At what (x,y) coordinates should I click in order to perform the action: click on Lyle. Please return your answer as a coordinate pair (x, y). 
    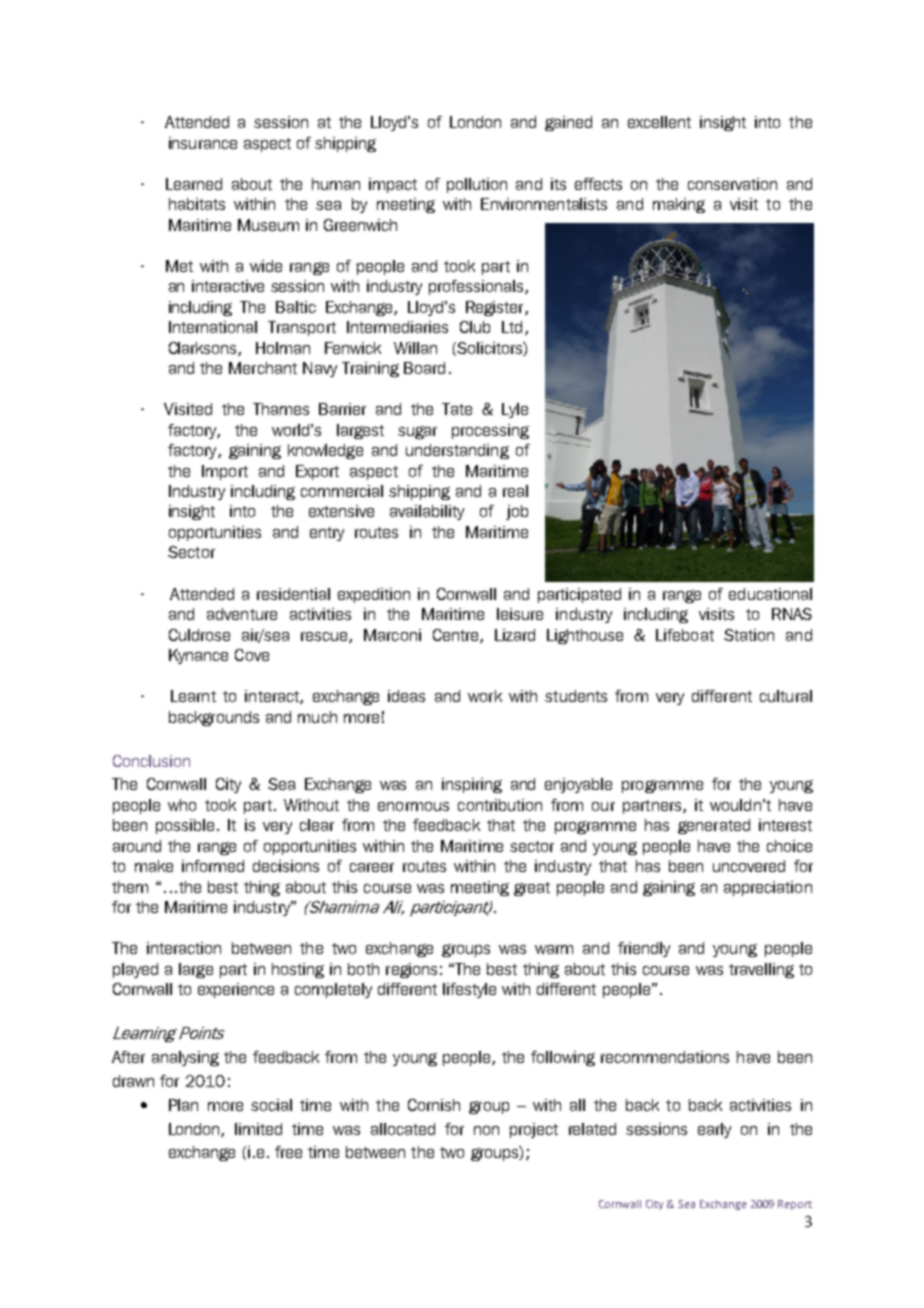
    Looking at the image, I should click on (515, 410).
